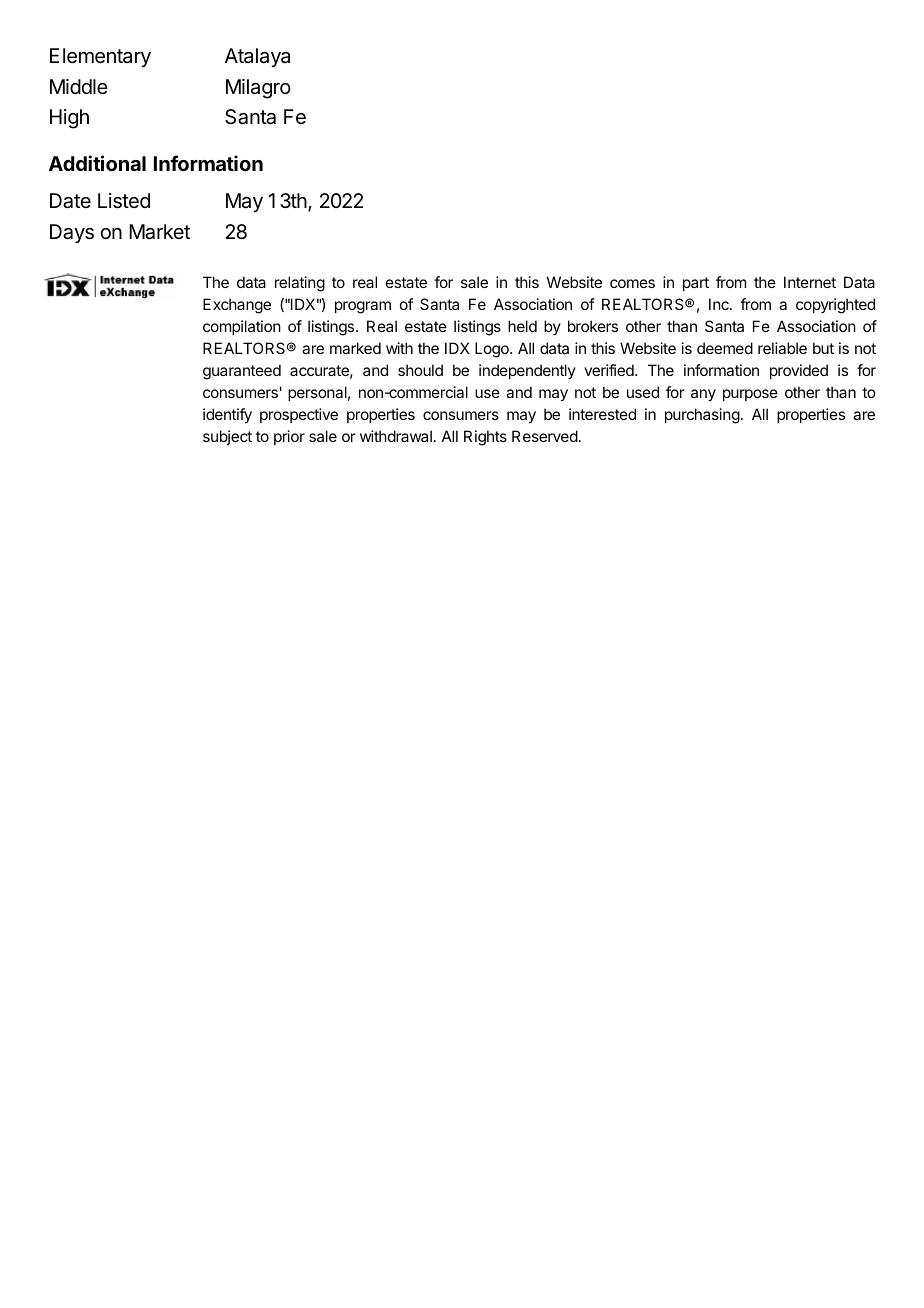  Describe the element at coordinates (100, 57) in the image. I see `Elementary` at that location.
